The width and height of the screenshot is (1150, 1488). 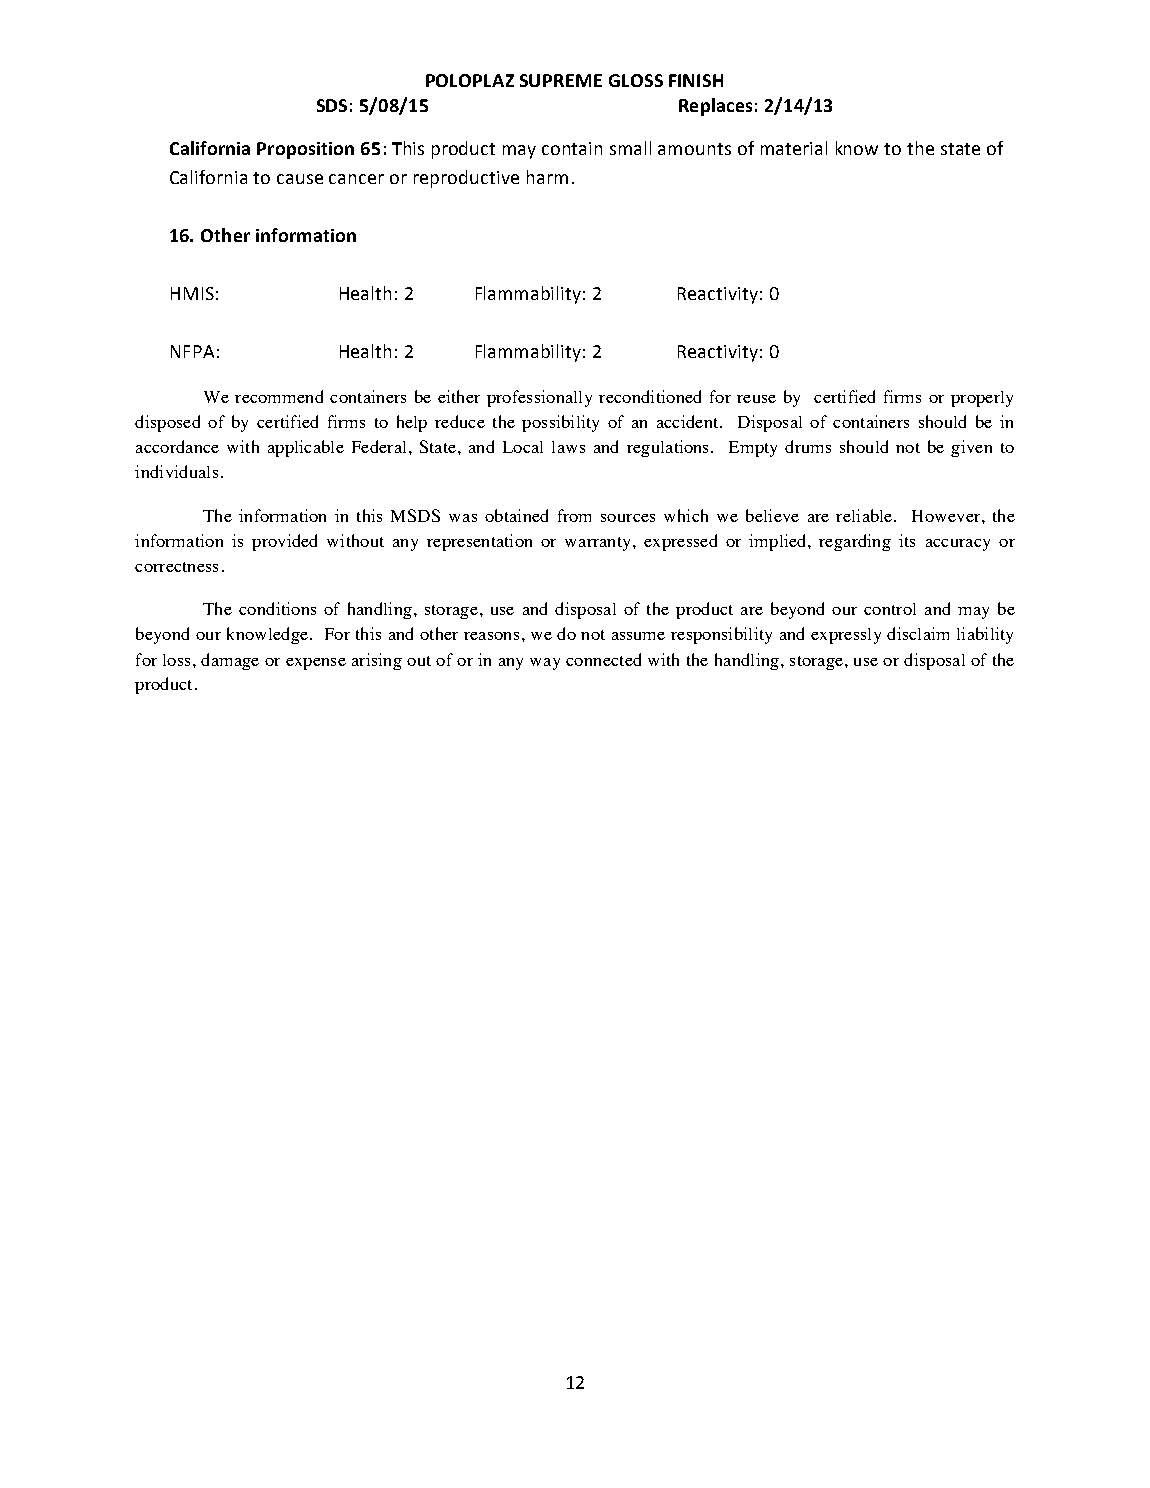 I want to click on control, so click(x=890, y=609).
